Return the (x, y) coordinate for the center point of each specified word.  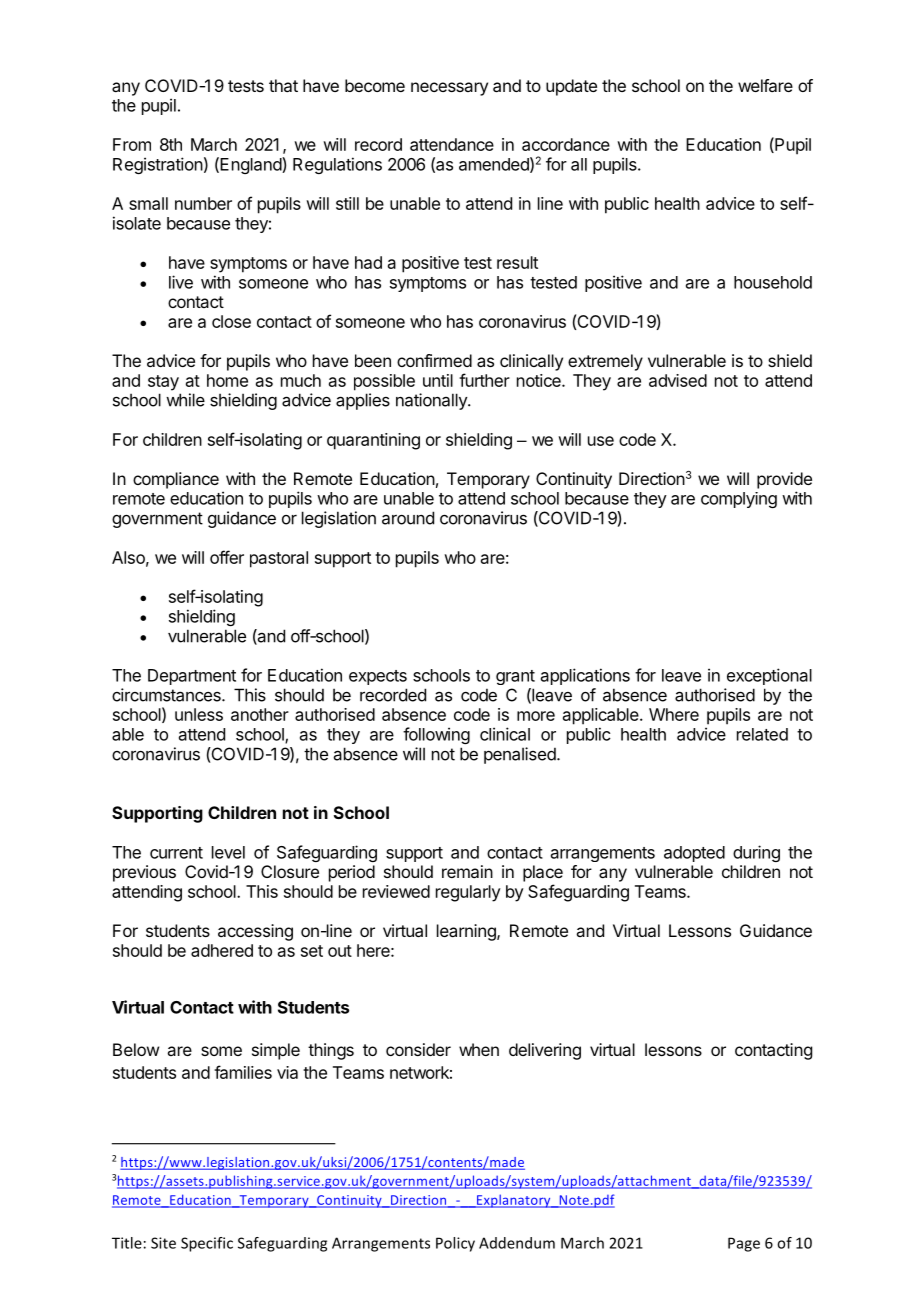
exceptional (769, 676)
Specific (207, 1244)
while (185, 400)
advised (678, 380)
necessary (449, 89)
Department (192, 677)
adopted (694, 854)
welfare (765, 85)
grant (515, 677)
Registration (158, 165)
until (438, 380)
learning (467, 932)
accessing (255, 932)
